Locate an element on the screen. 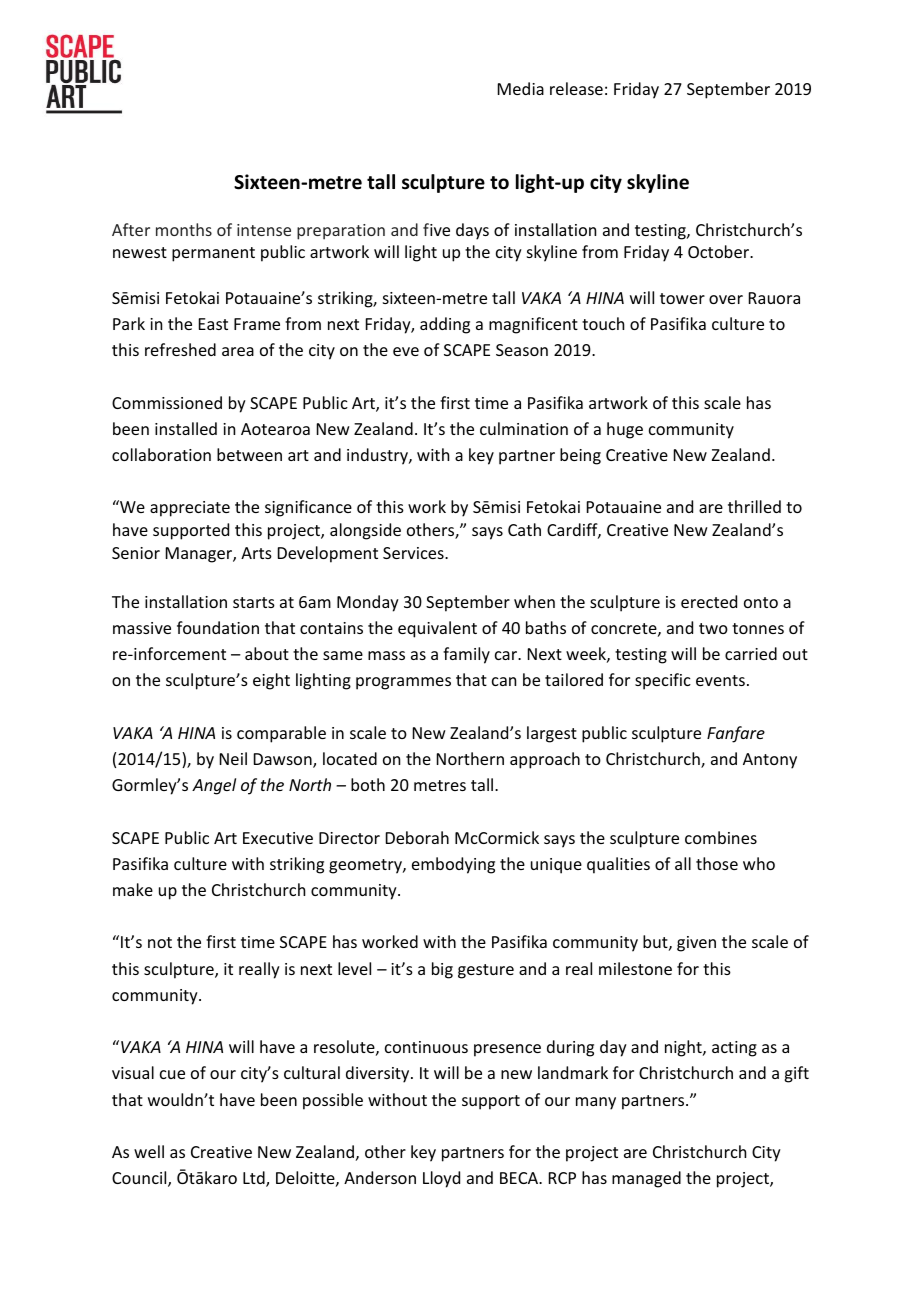  release is located at coordinates (576, 88).
